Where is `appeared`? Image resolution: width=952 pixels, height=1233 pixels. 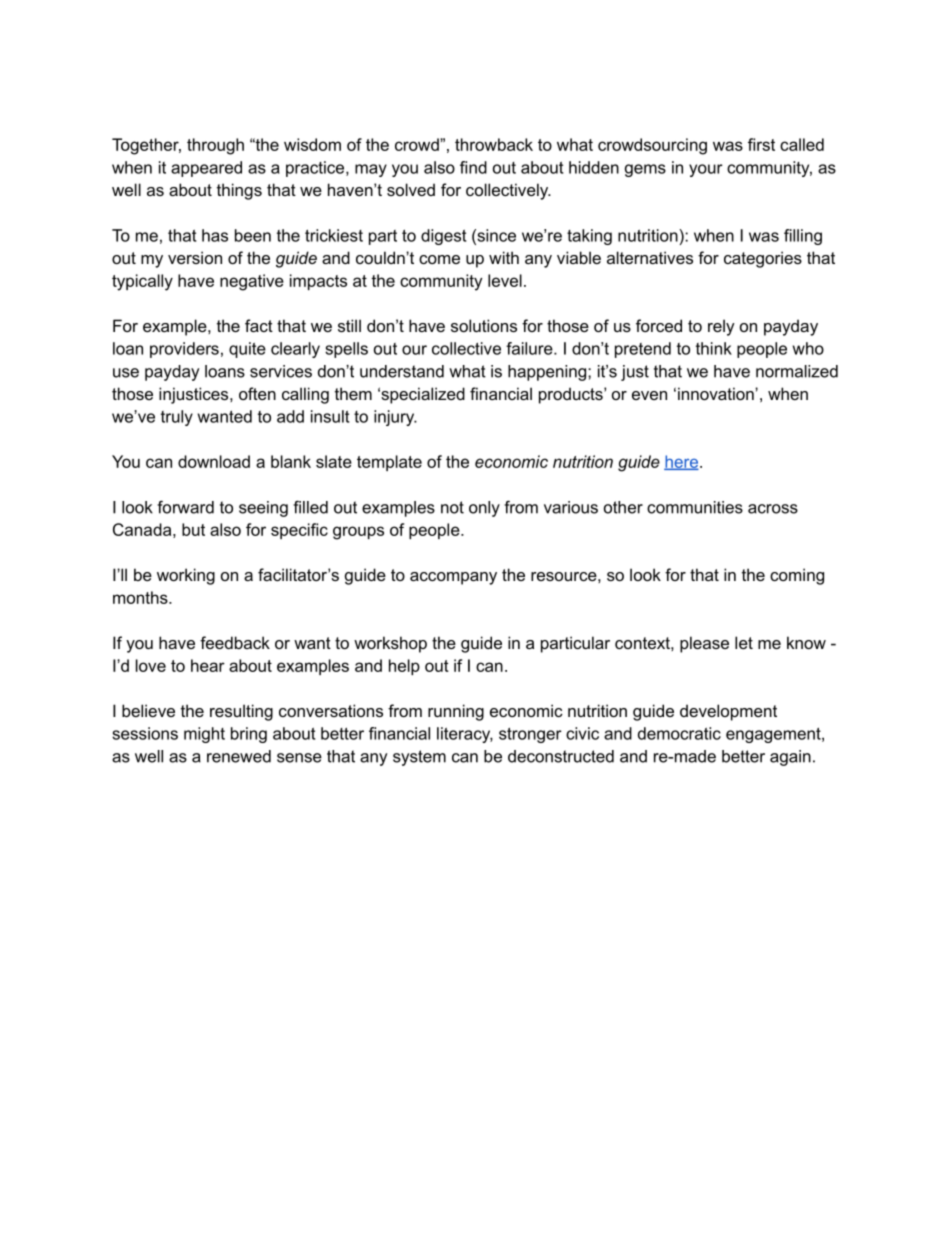 appeared is located at coordinates (206, 169).
